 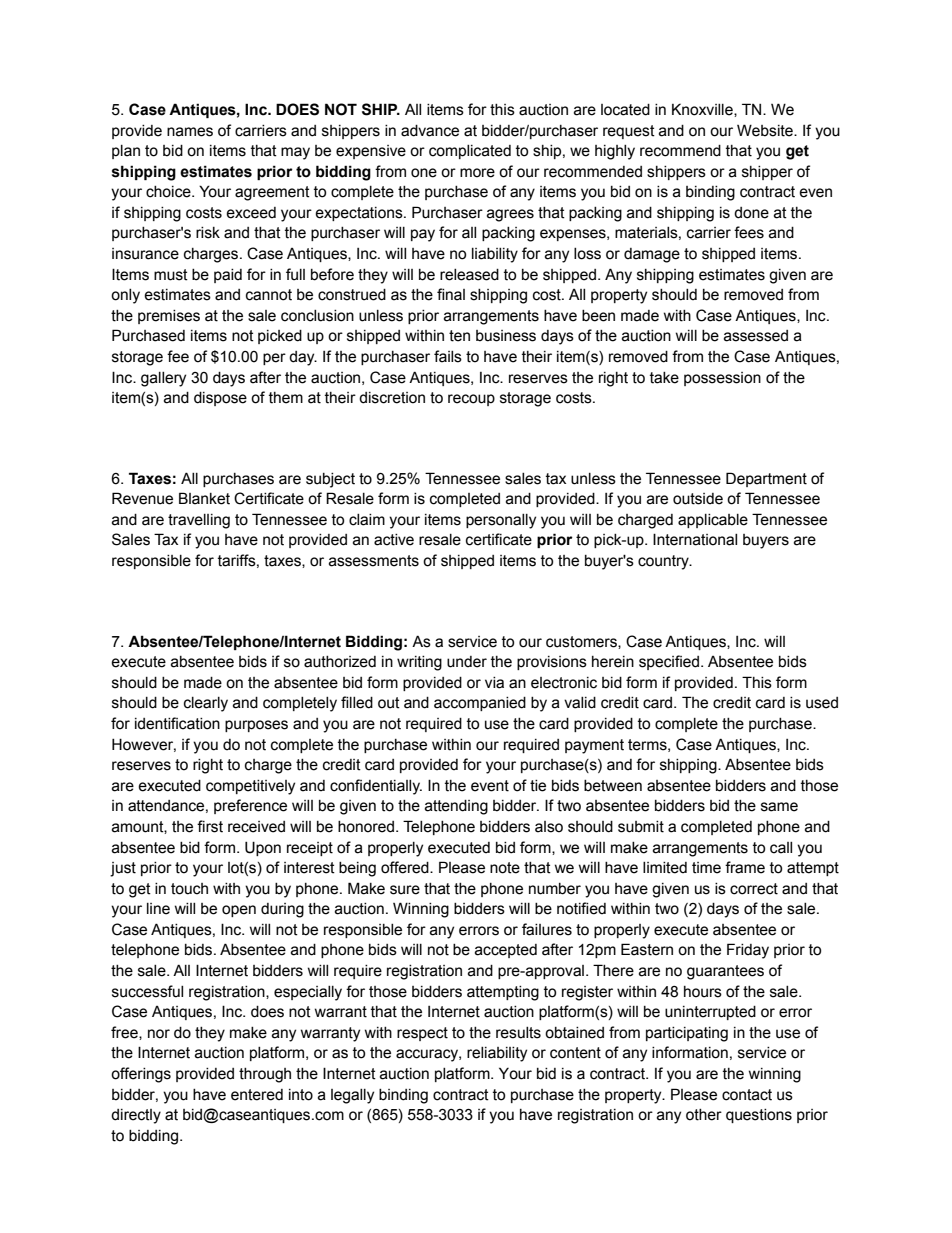 What do you see at coordinates (779, 807) in the screenshot?
I see `same` at bounding box center [779, 807].
